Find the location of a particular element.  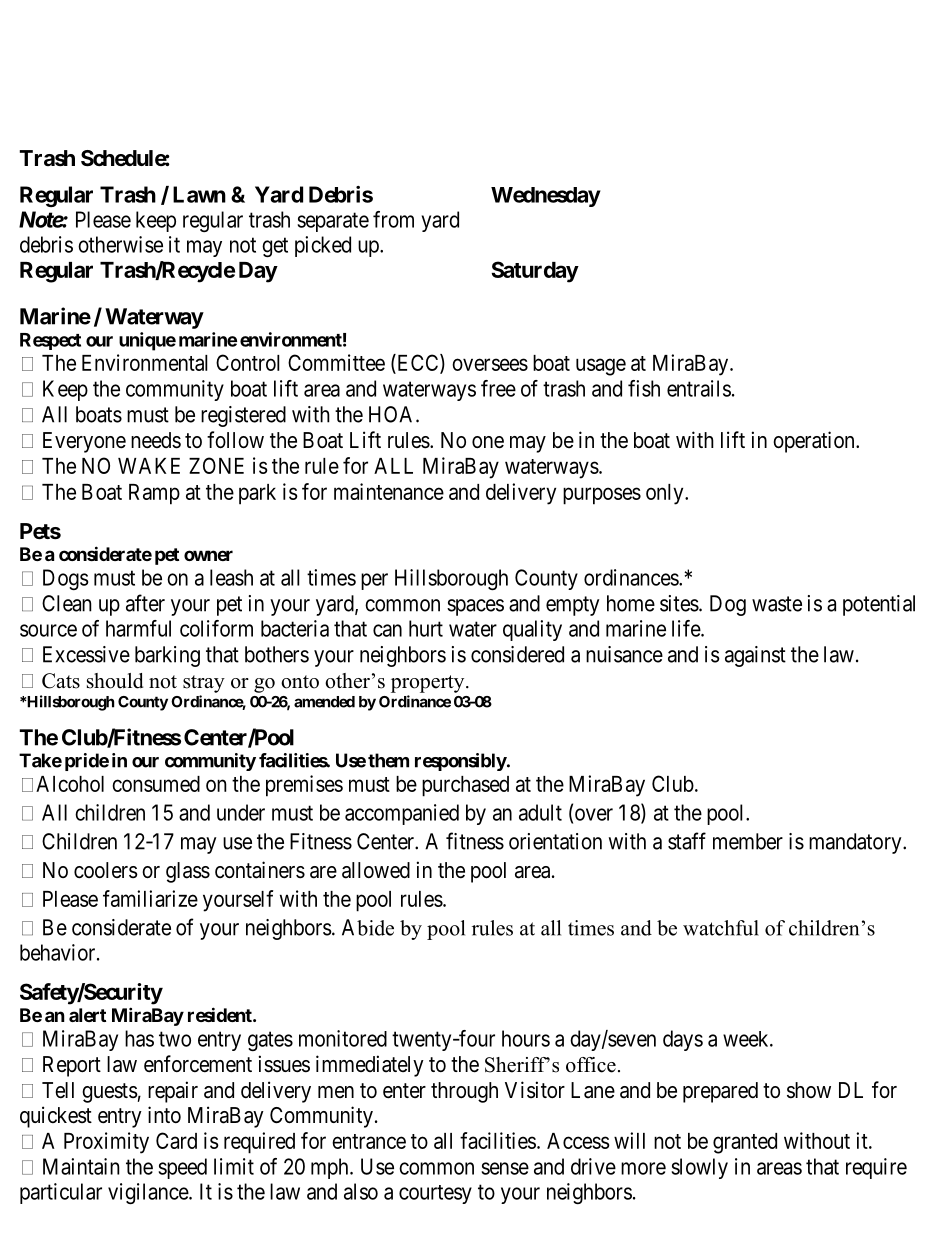

should is located at coordinates (115, 681).
